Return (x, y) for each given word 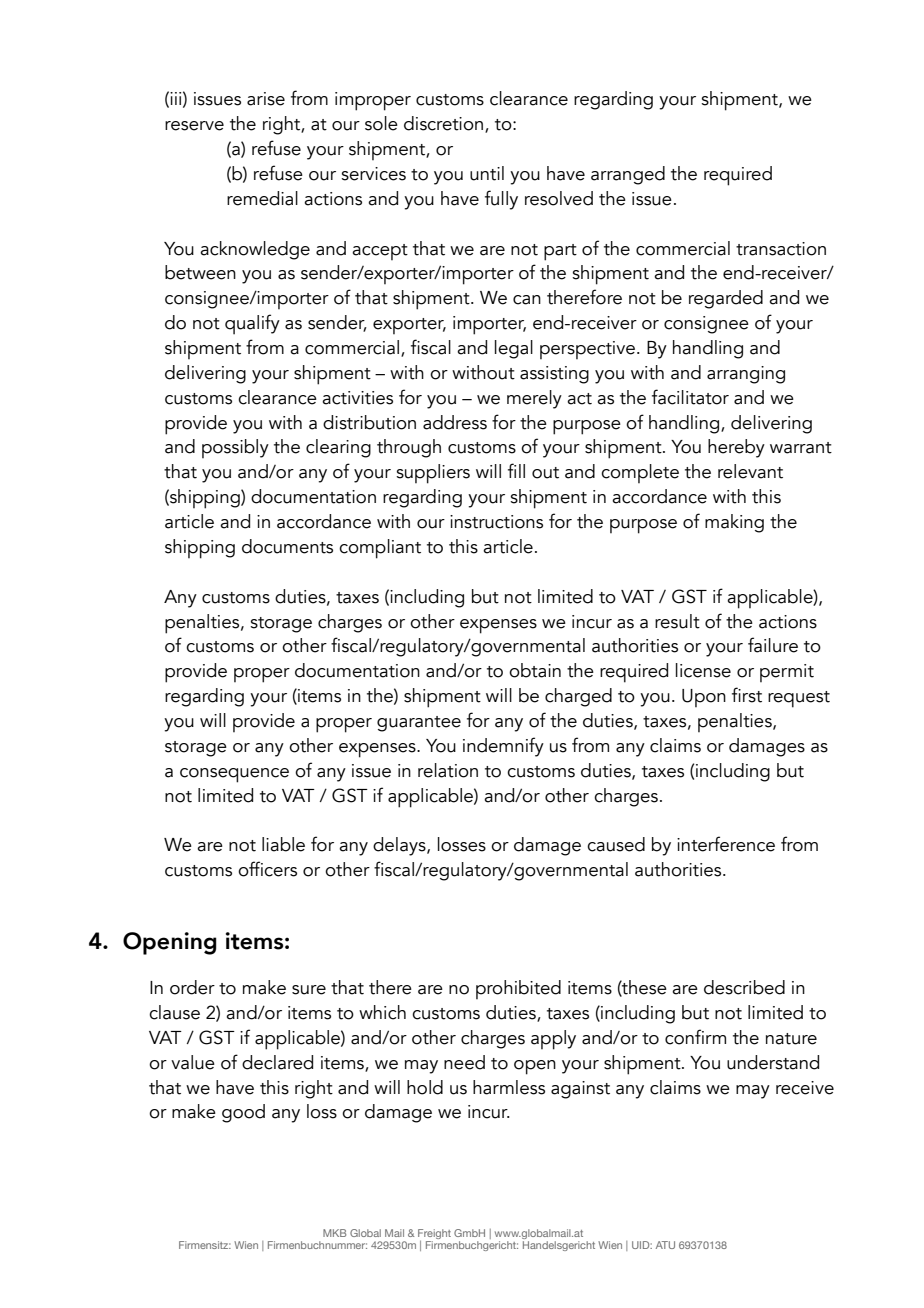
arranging (746, 375)
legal (514, 349)
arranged (628, 175)
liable (283, 844)
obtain (535, 670)
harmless (509, 1087)
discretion (443, 123)
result (677, 621)
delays (400, 846)
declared (277, 1062)
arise (266, 99)
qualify (252, 324)
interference (726, 844)
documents (287, 546)
